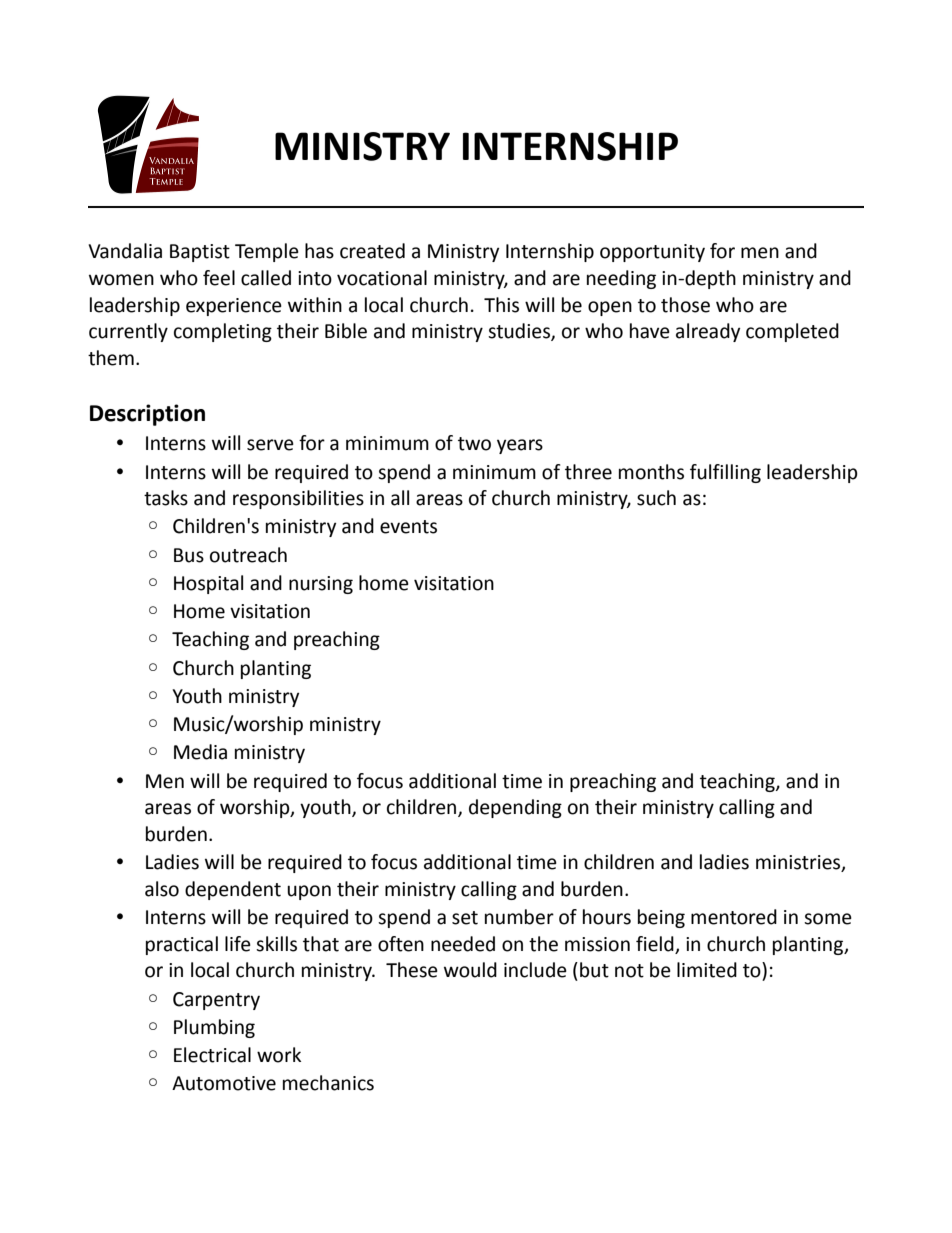 The height and width of the screenshot is (1233, 952). I want to click on fulfilling, so click(725, 473).
